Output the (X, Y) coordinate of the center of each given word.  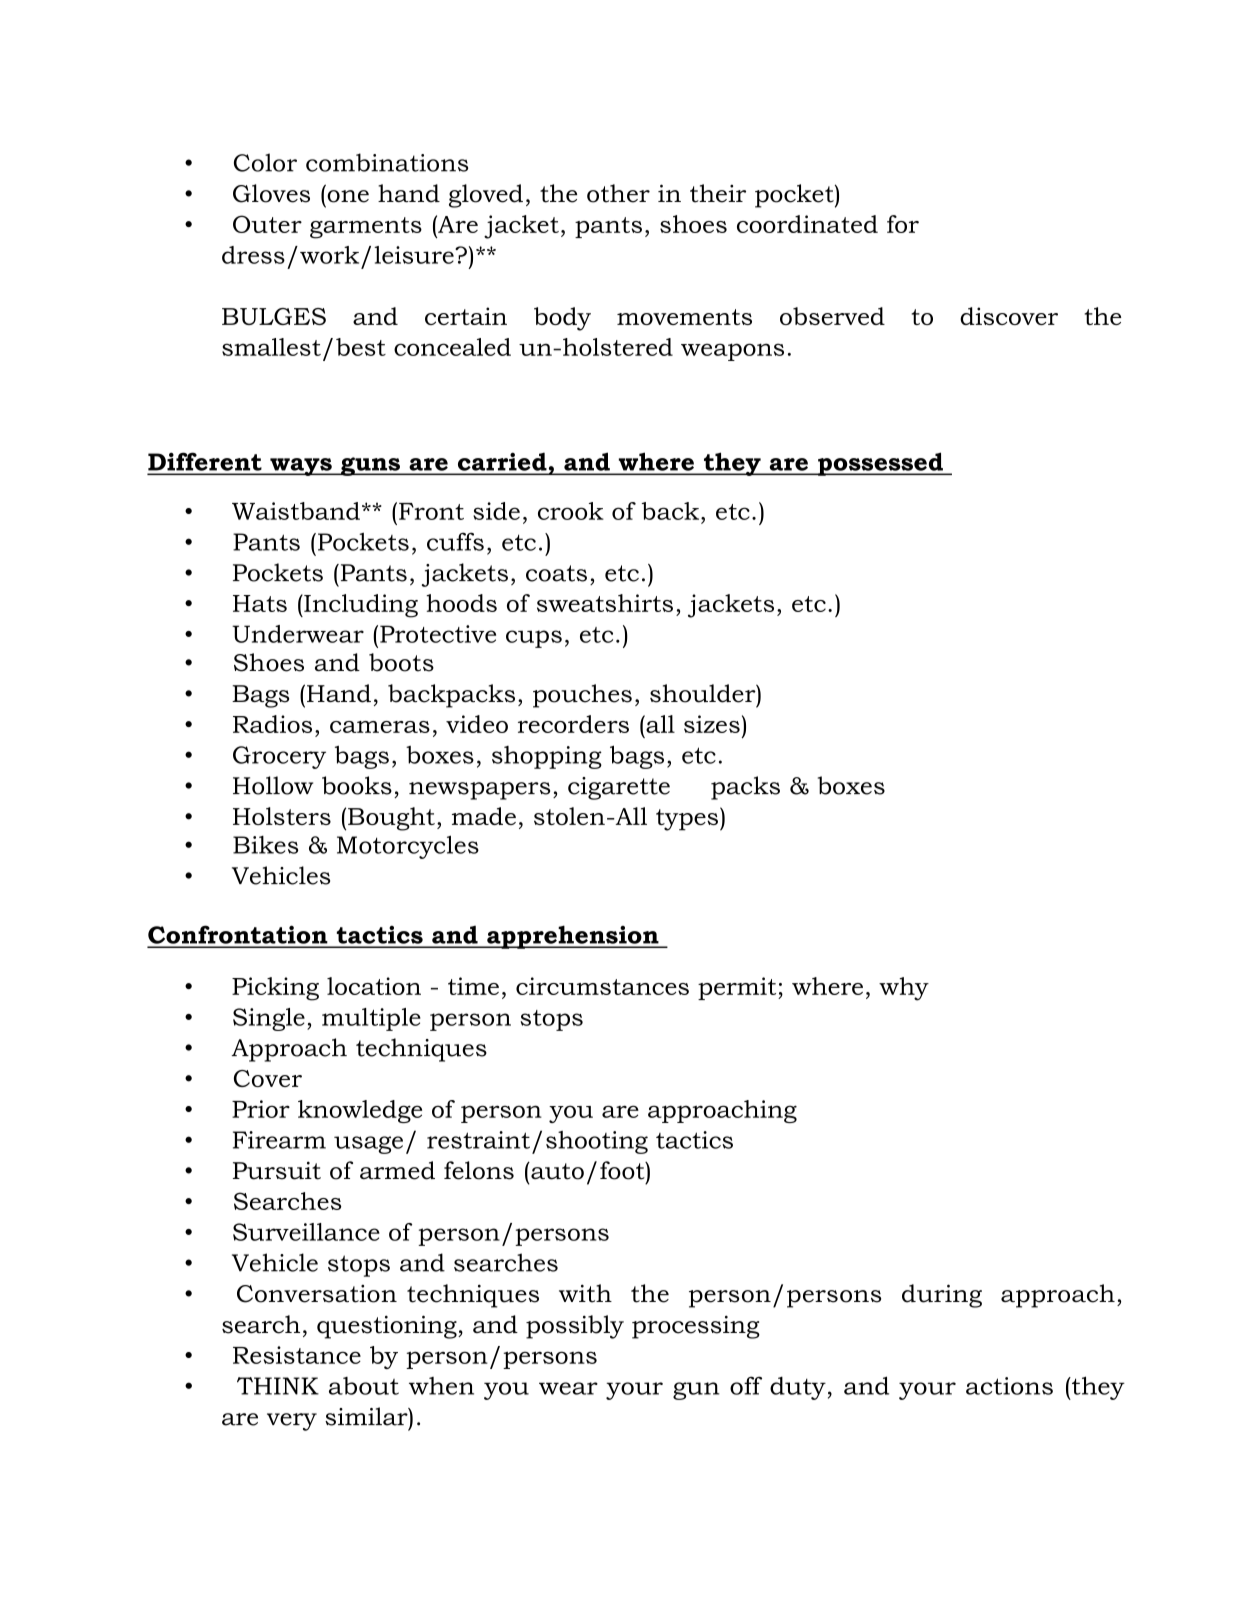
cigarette (619, 788)
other (618, 193)
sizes (712, 724)
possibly (575, 1327)
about (364, 1386)
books (357, 785)
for (903, 224)
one (348, 196)
